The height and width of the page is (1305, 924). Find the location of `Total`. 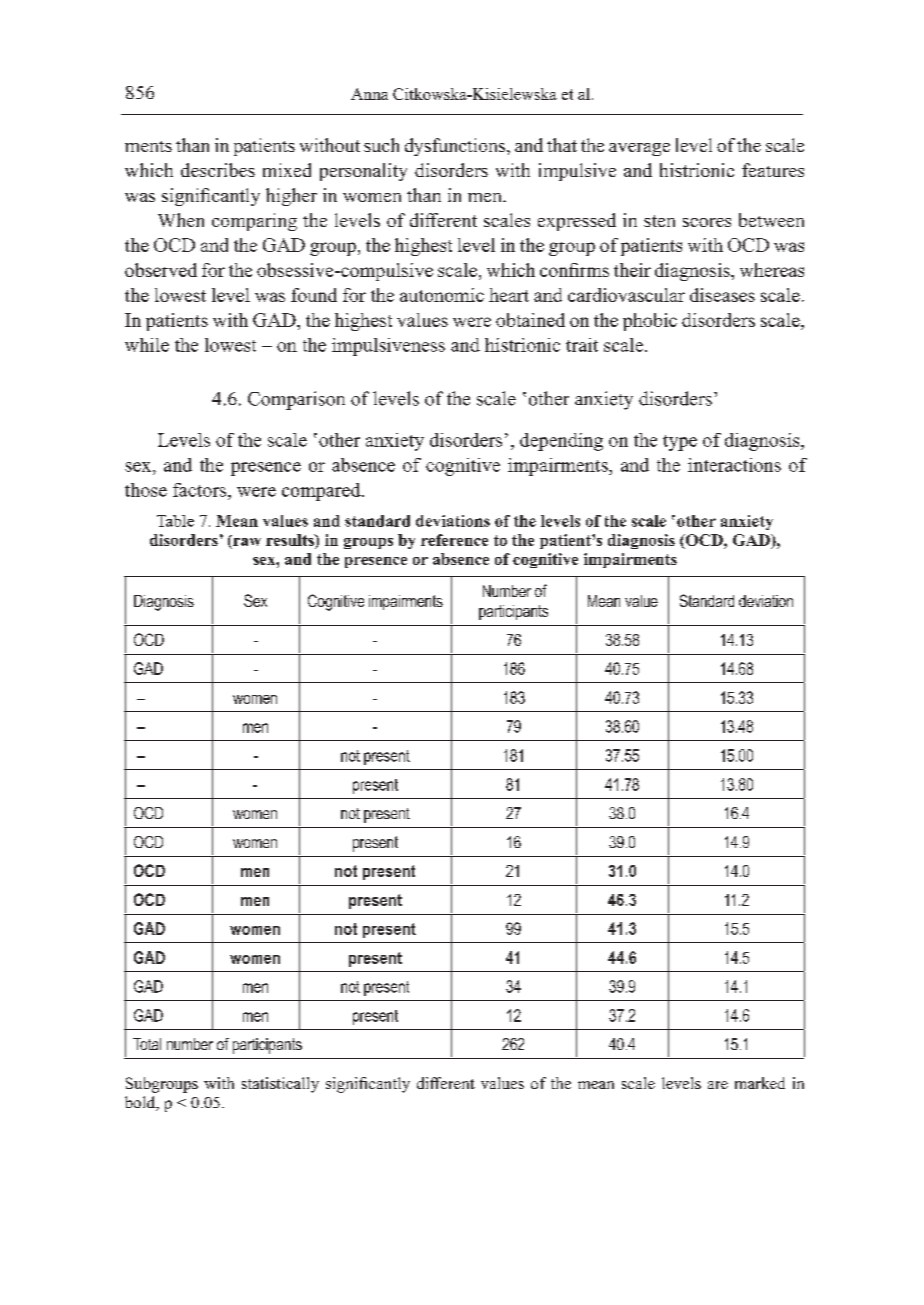

Total is located at coordinates (147, 1044).
